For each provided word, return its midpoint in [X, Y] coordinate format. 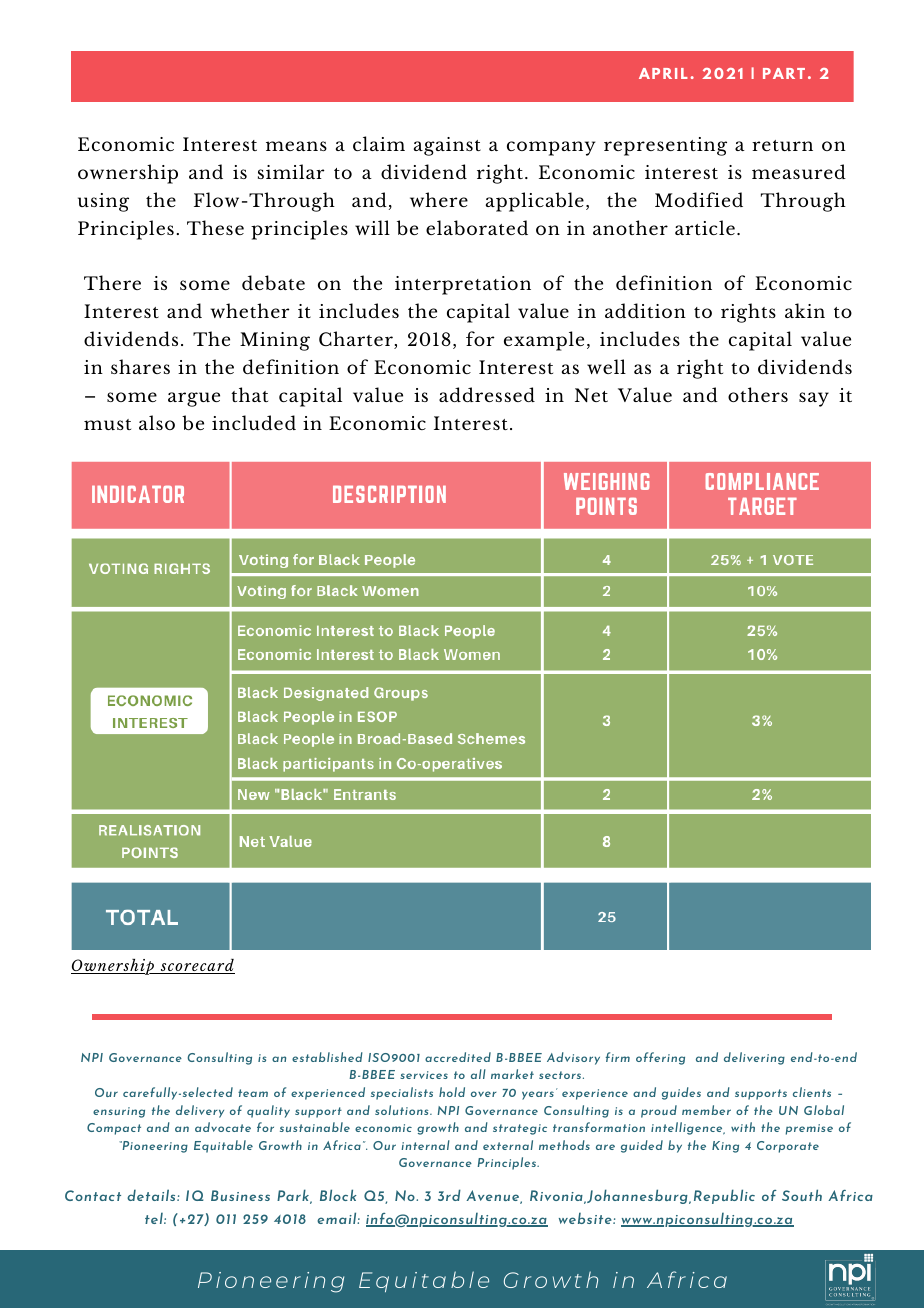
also [157, 422]
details [152, 1195]
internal [425, 1145]
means [296, 146]
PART [784, 73]
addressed [487, 394]
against [447, 146]
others [758, 394]
